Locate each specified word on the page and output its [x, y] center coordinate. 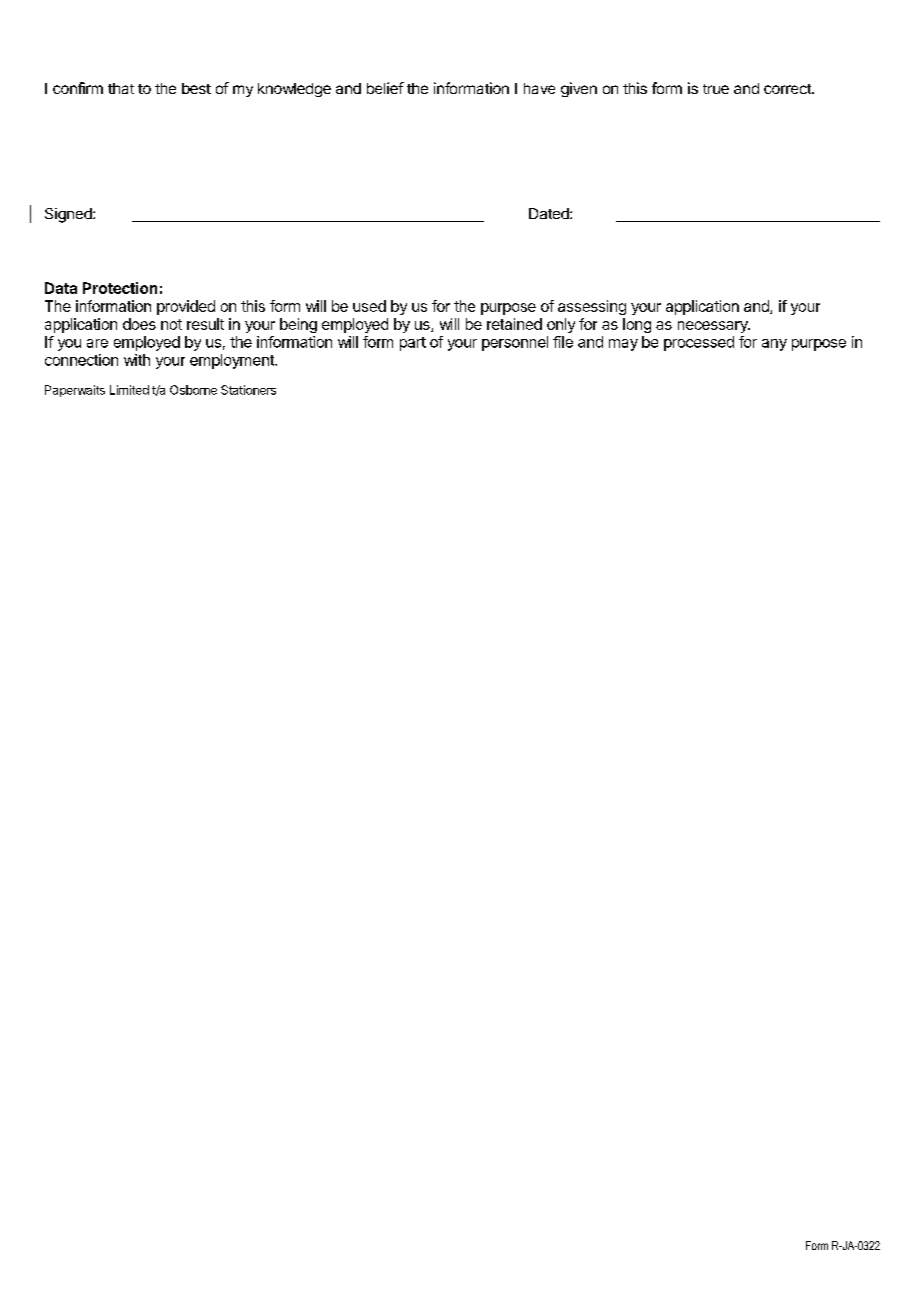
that [121, 88]
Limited [129, 390]
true [716, 89]
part [413, 344]
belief [385, 88]
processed [699, 343]
